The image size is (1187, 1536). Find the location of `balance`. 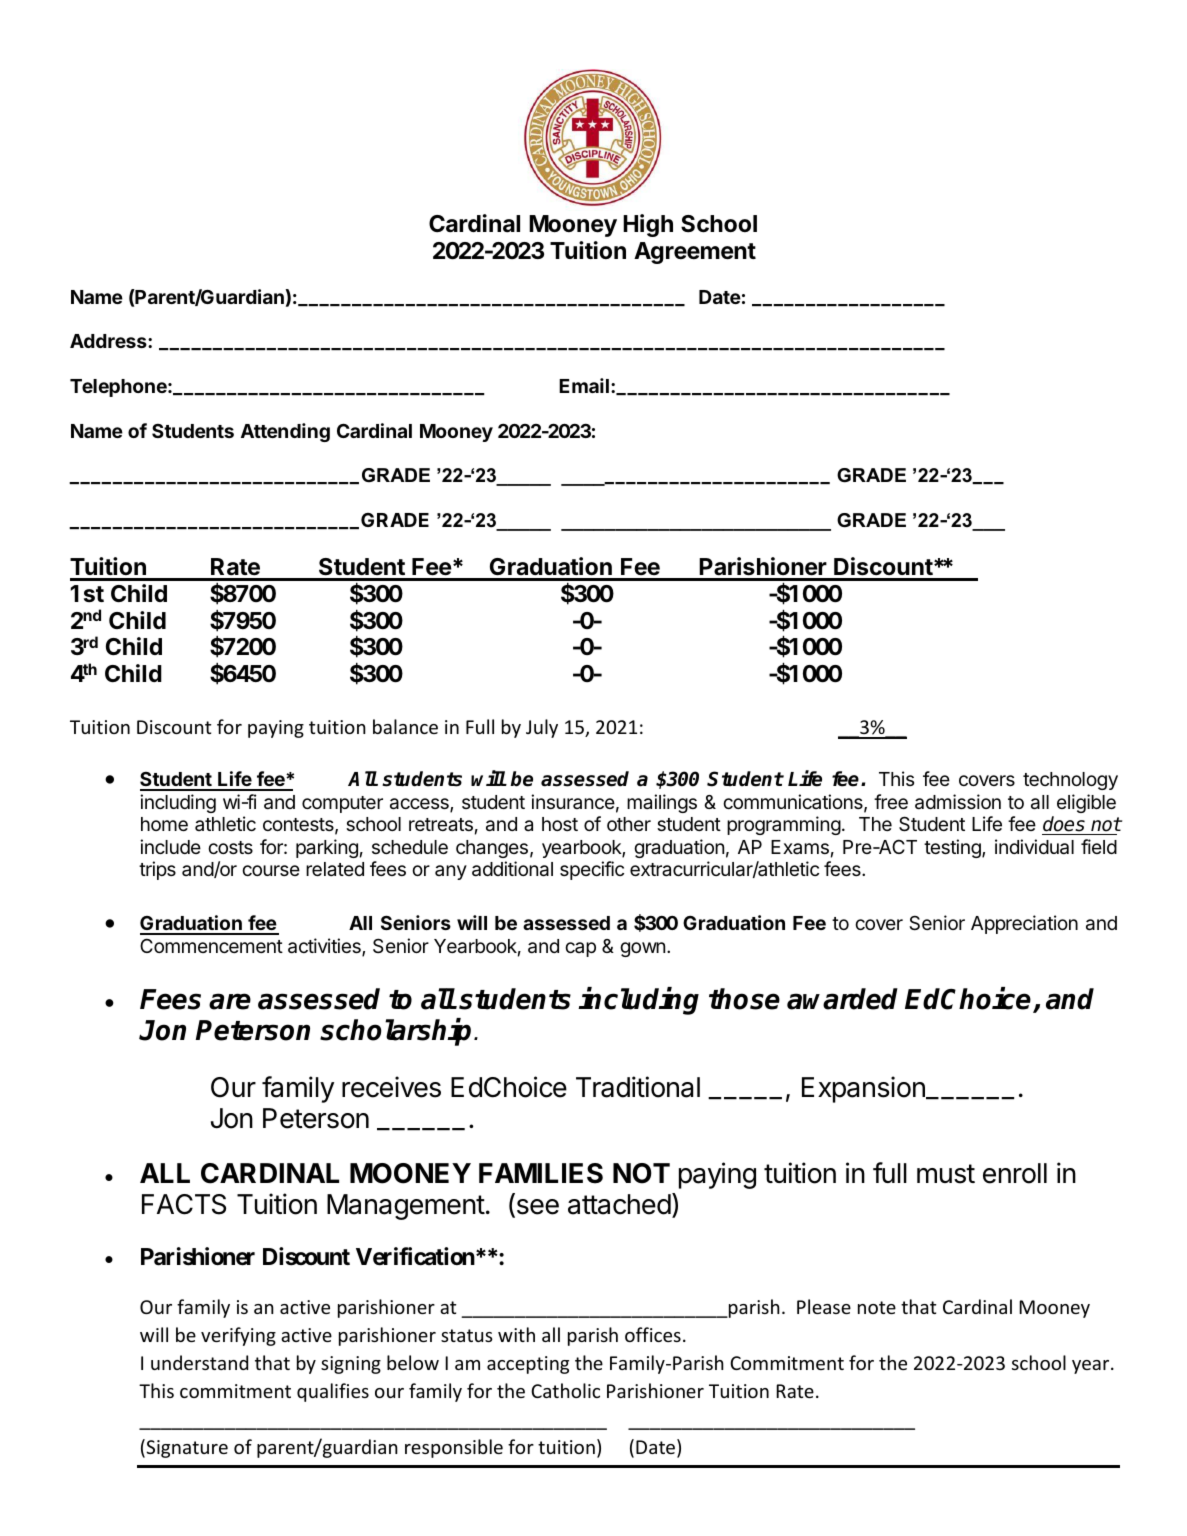

balance is located at coordinates (405, 726).
